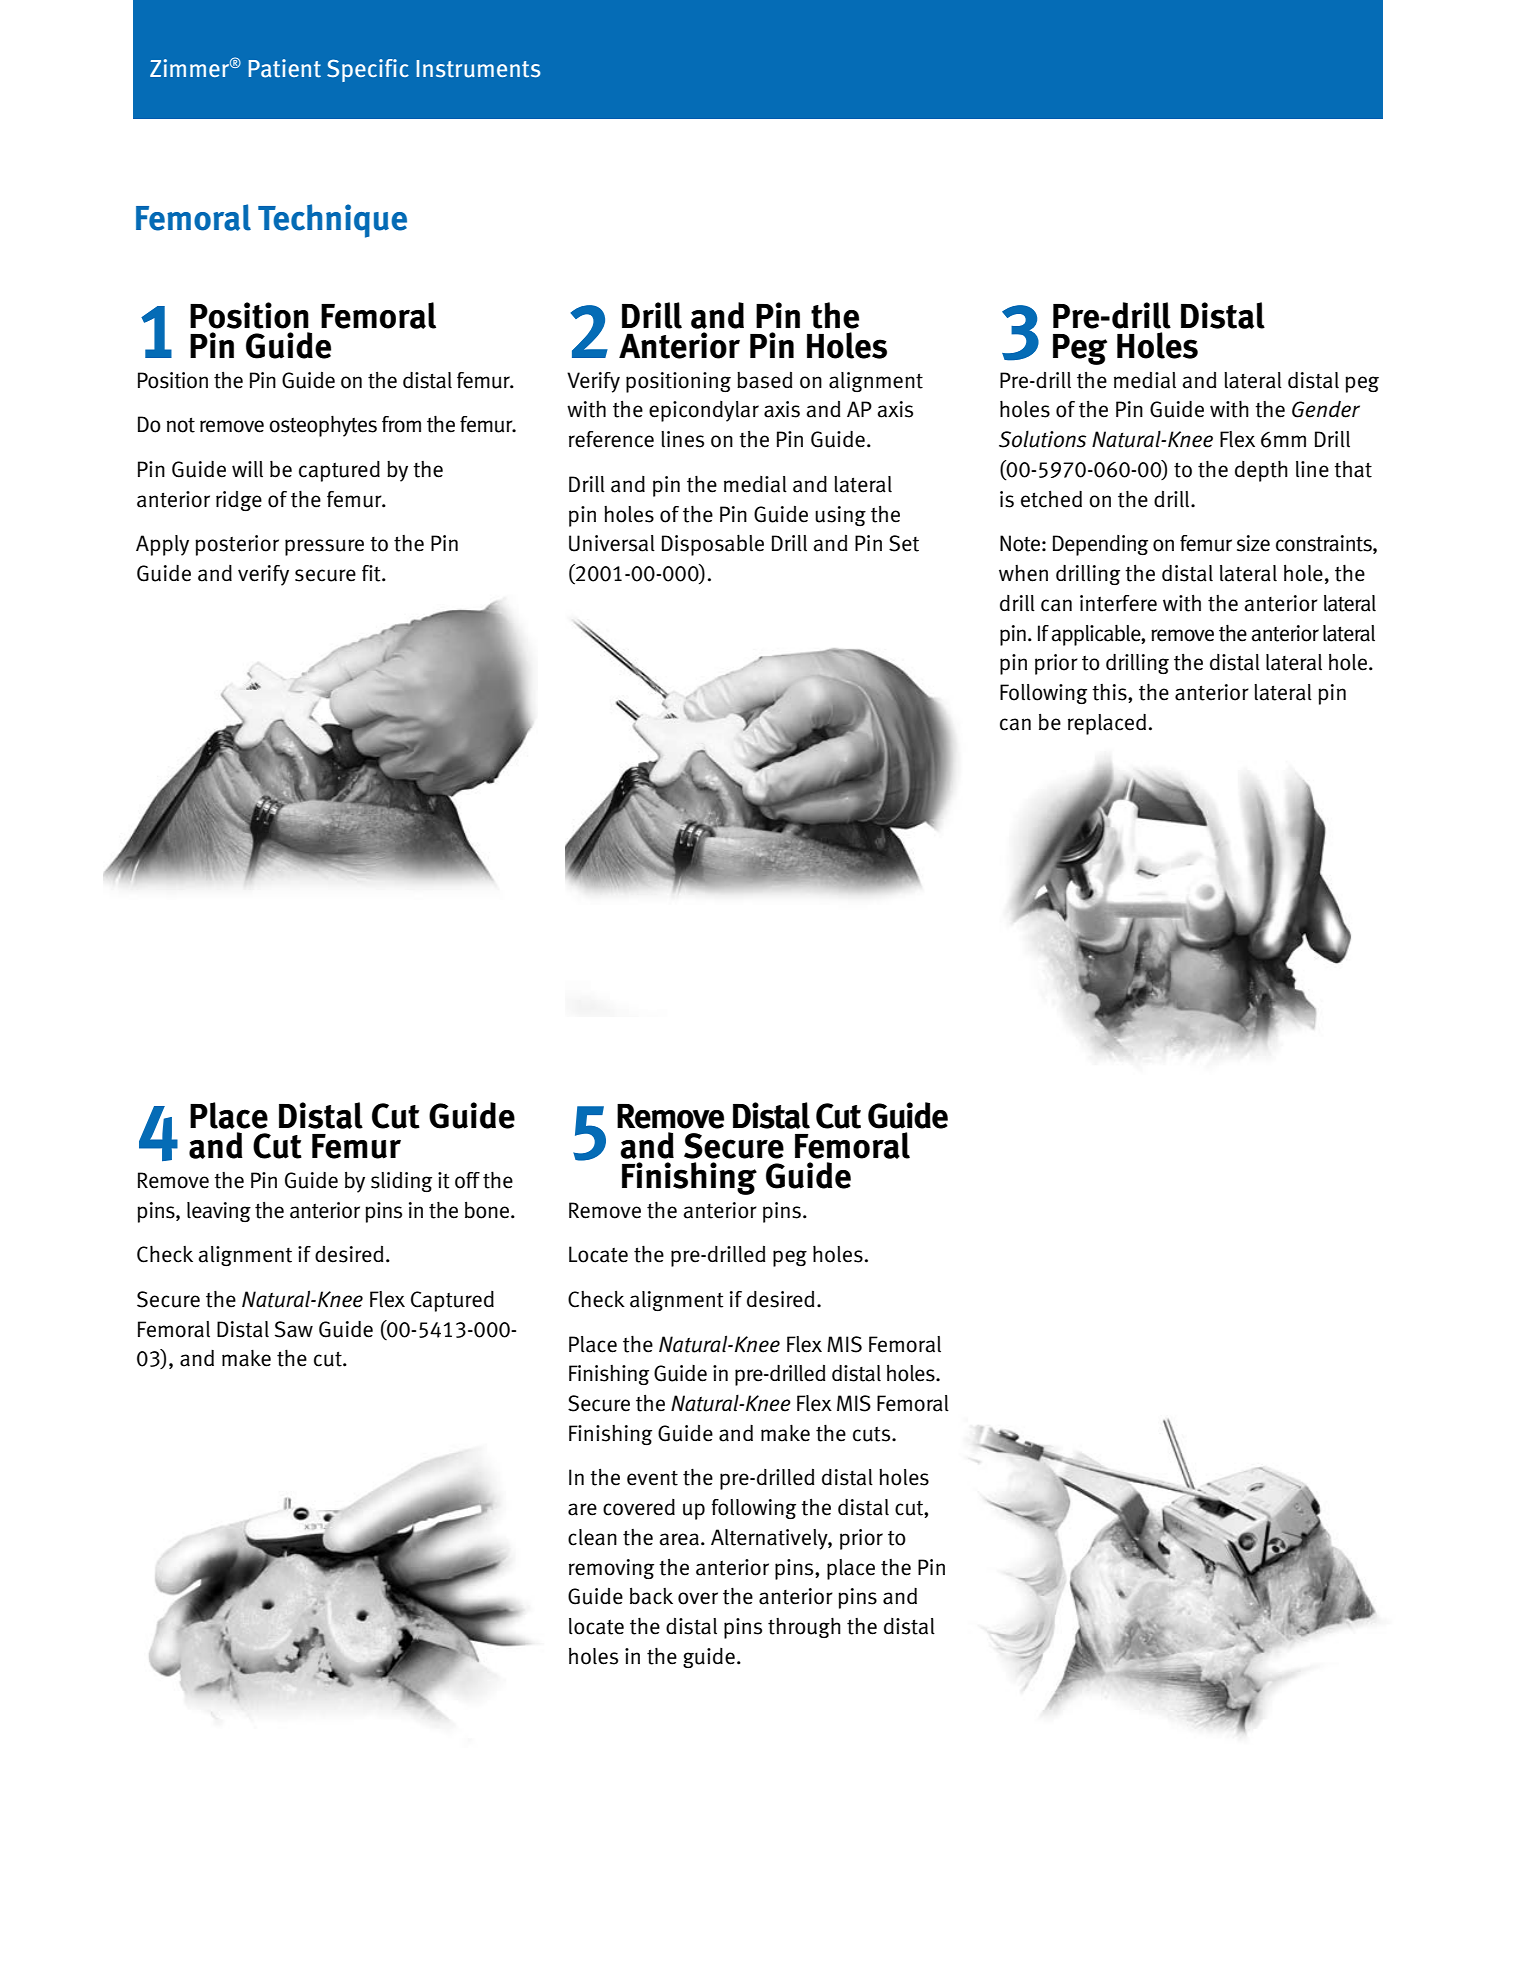 The height and width of the screenshot is (1963, 1517). Describe the element at coordinates (1326, 409) in the screenshot. I see `Gender` at that location.
